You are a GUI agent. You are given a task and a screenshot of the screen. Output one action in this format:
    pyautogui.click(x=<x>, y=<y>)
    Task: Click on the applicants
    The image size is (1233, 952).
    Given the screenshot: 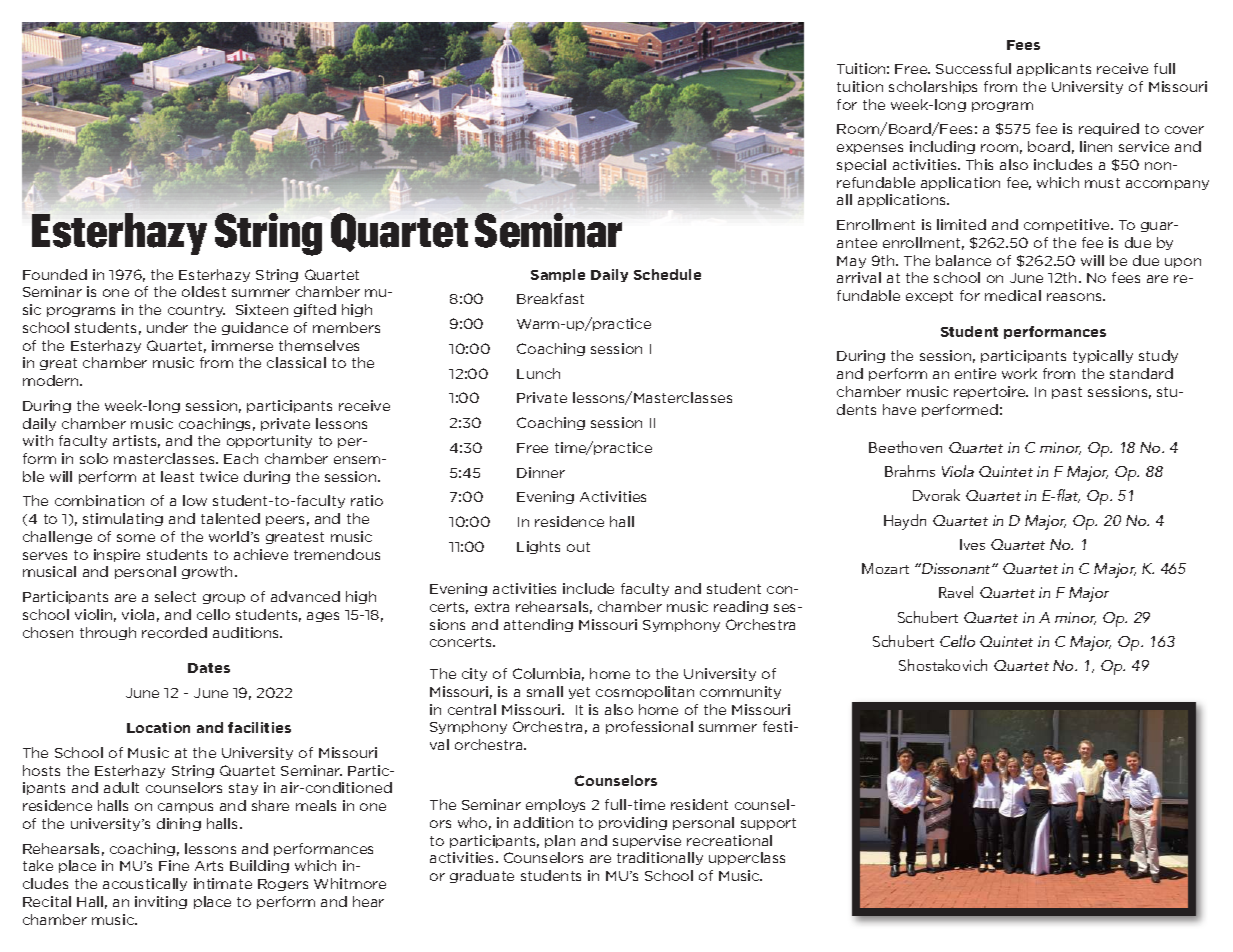 What is the action you would take?
    pyautogui.click(x=1054, y=69)
